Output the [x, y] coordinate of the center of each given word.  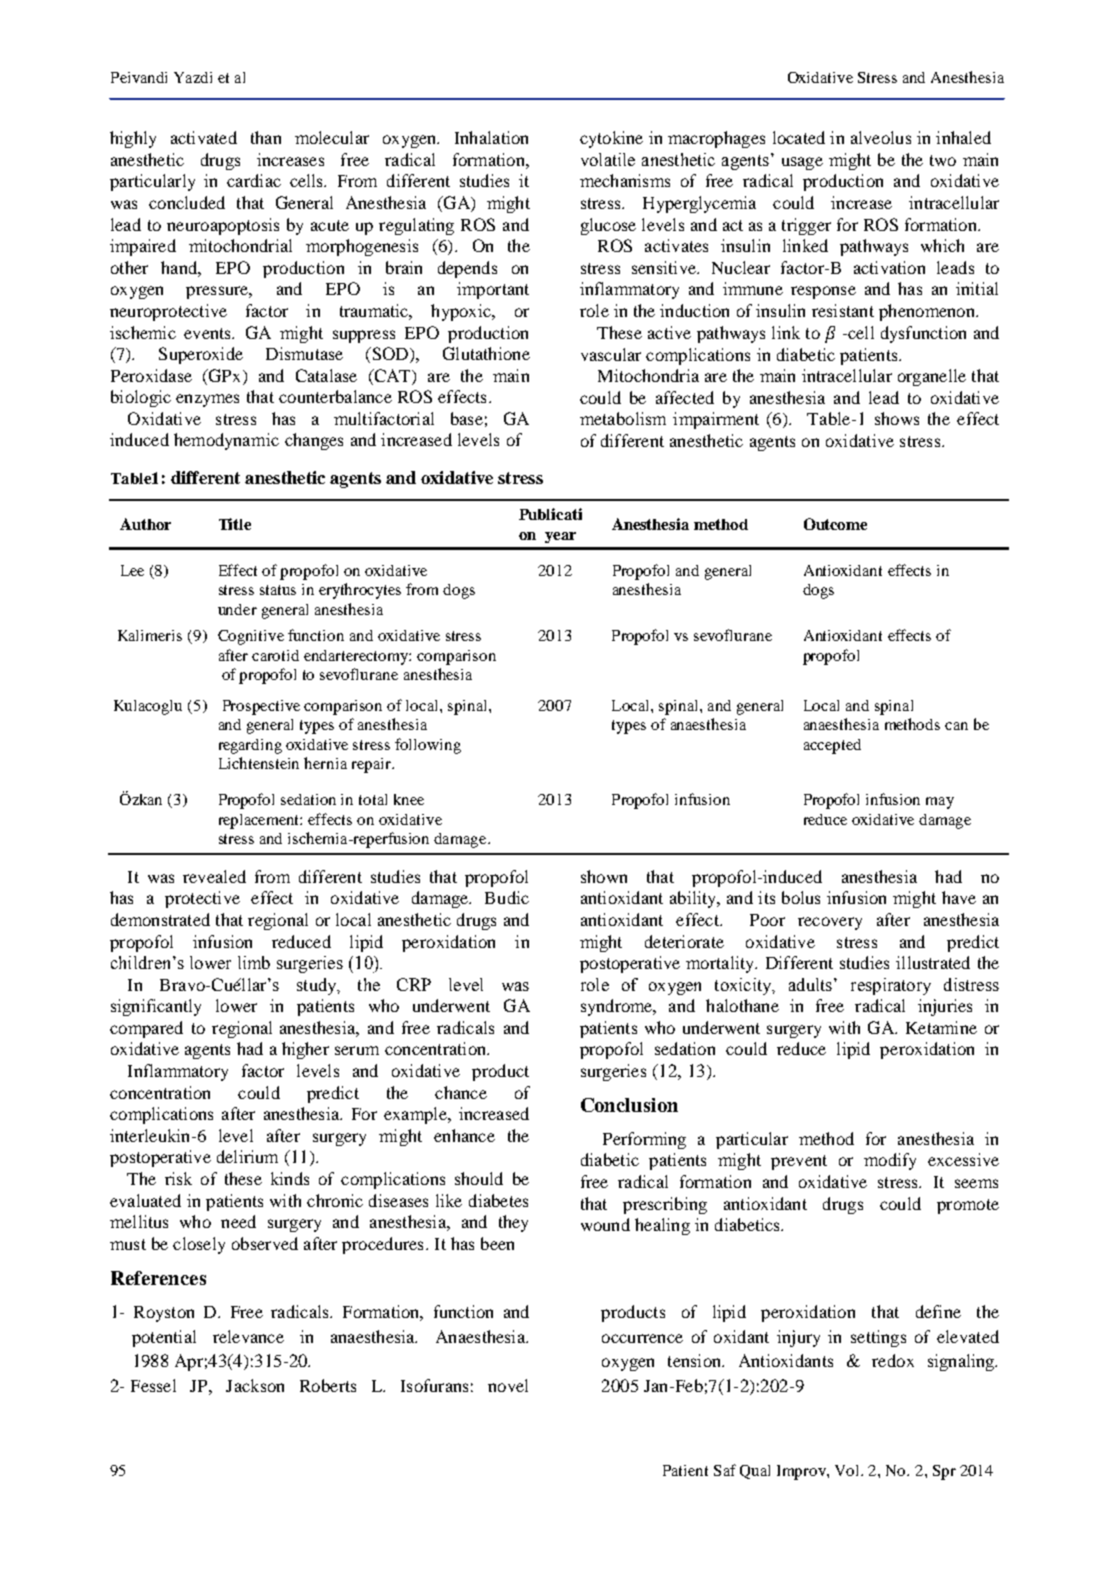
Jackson [255, 1385]
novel [508, 1385]
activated [204, 137]
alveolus [881, 137]
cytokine [611, 139]
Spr [944, 1472]
